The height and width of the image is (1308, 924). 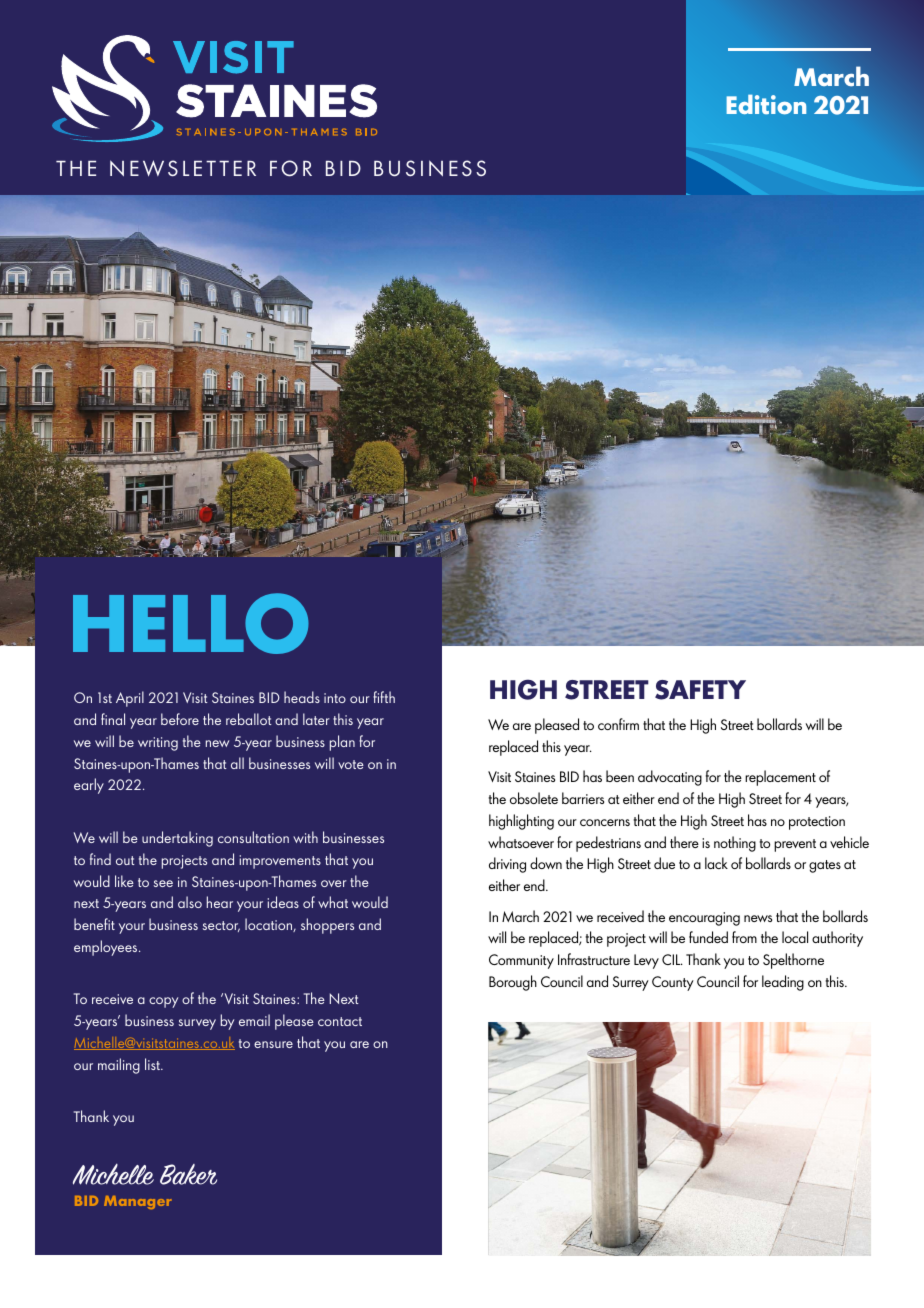 I want to click on confirm, so click(x=618, y=724).
